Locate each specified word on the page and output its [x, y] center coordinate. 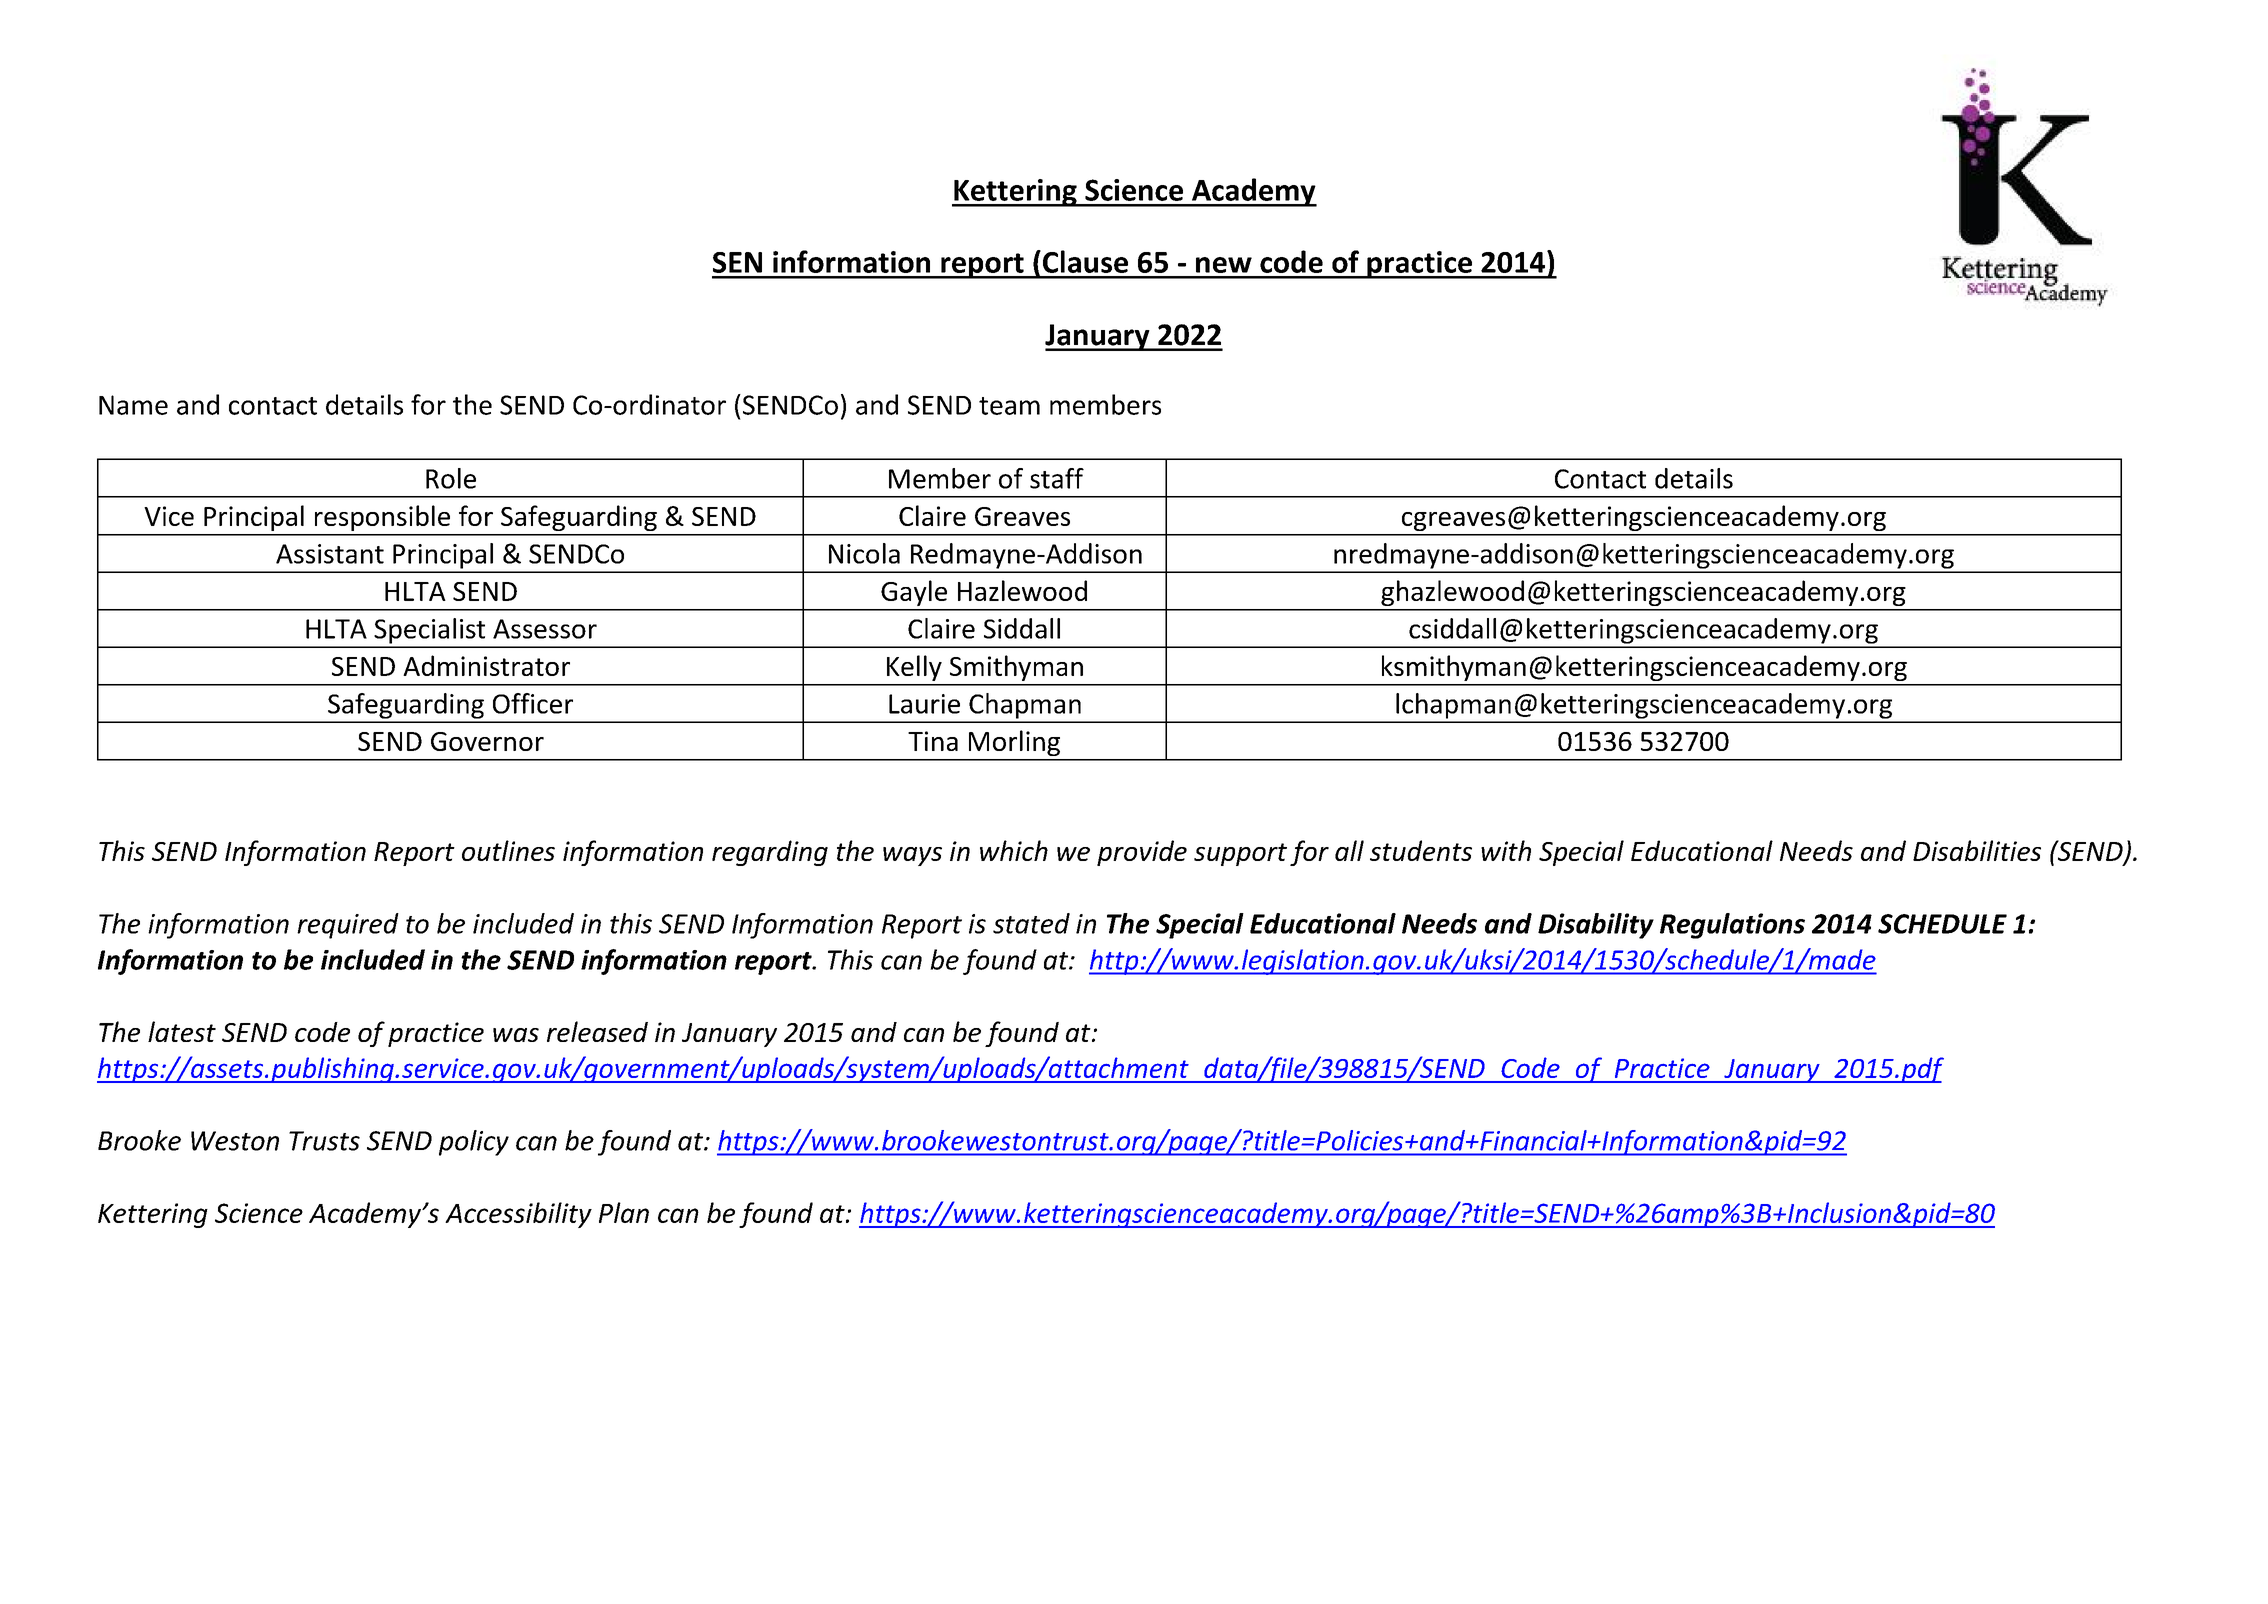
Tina [933, 741]
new [1224, 265]
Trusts [324, 1141]
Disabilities [1977, 850]
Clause [1084, 261]
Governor [487, 741]
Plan [624, 1212]
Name [133, 405]
